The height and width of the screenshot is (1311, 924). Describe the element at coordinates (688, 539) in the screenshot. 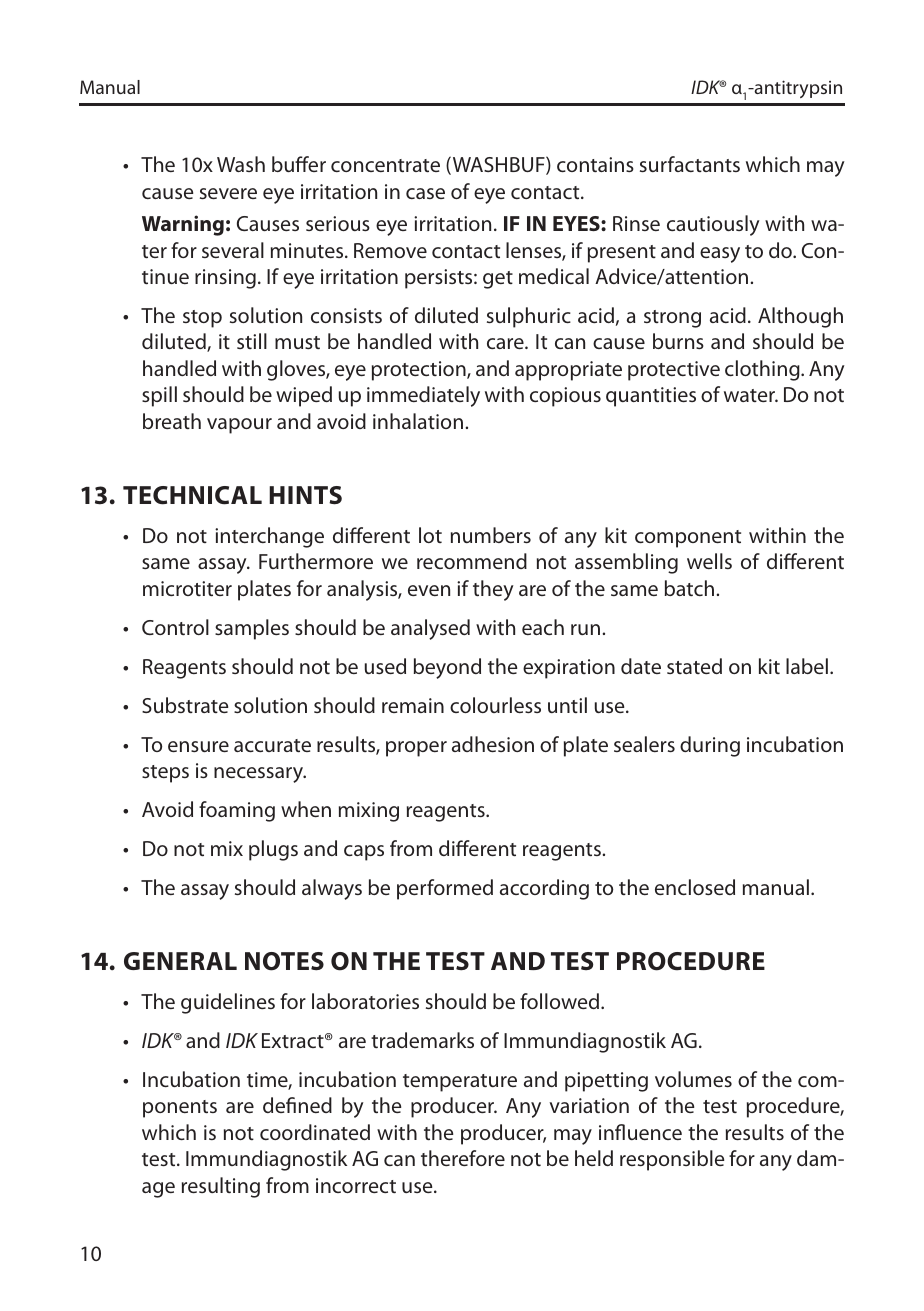

I see `component` at that location.
